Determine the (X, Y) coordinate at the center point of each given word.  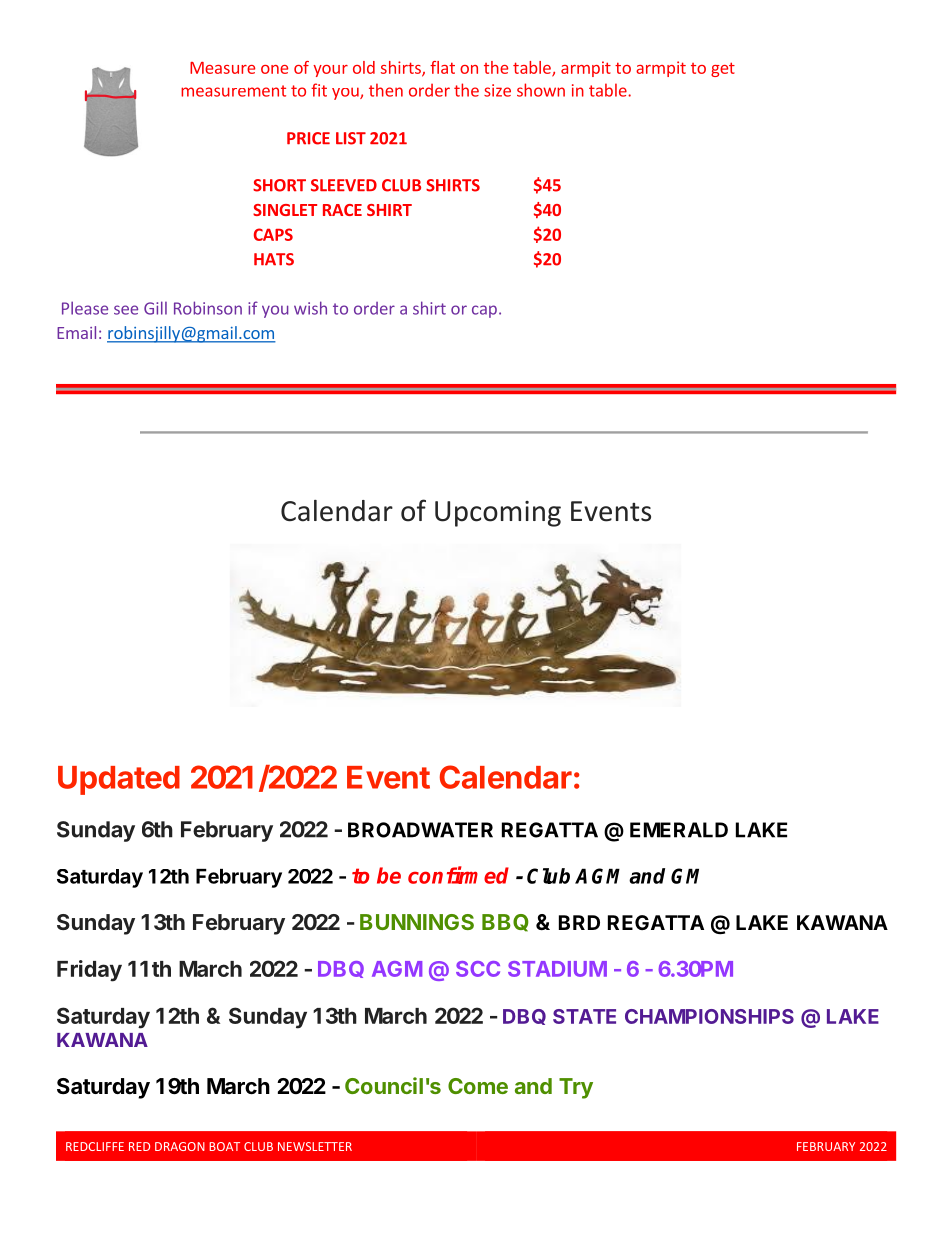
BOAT (224, 1146)
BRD (579, 922)
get (723, 69)
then (386, 90)
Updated (119, 780)
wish (310, 308)
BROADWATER (420, 830)
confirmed (458, 875)
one (274, 69)
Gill (155, 308)
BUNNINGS (417, 922)
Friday (89, 971)
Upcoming (498, 514)
